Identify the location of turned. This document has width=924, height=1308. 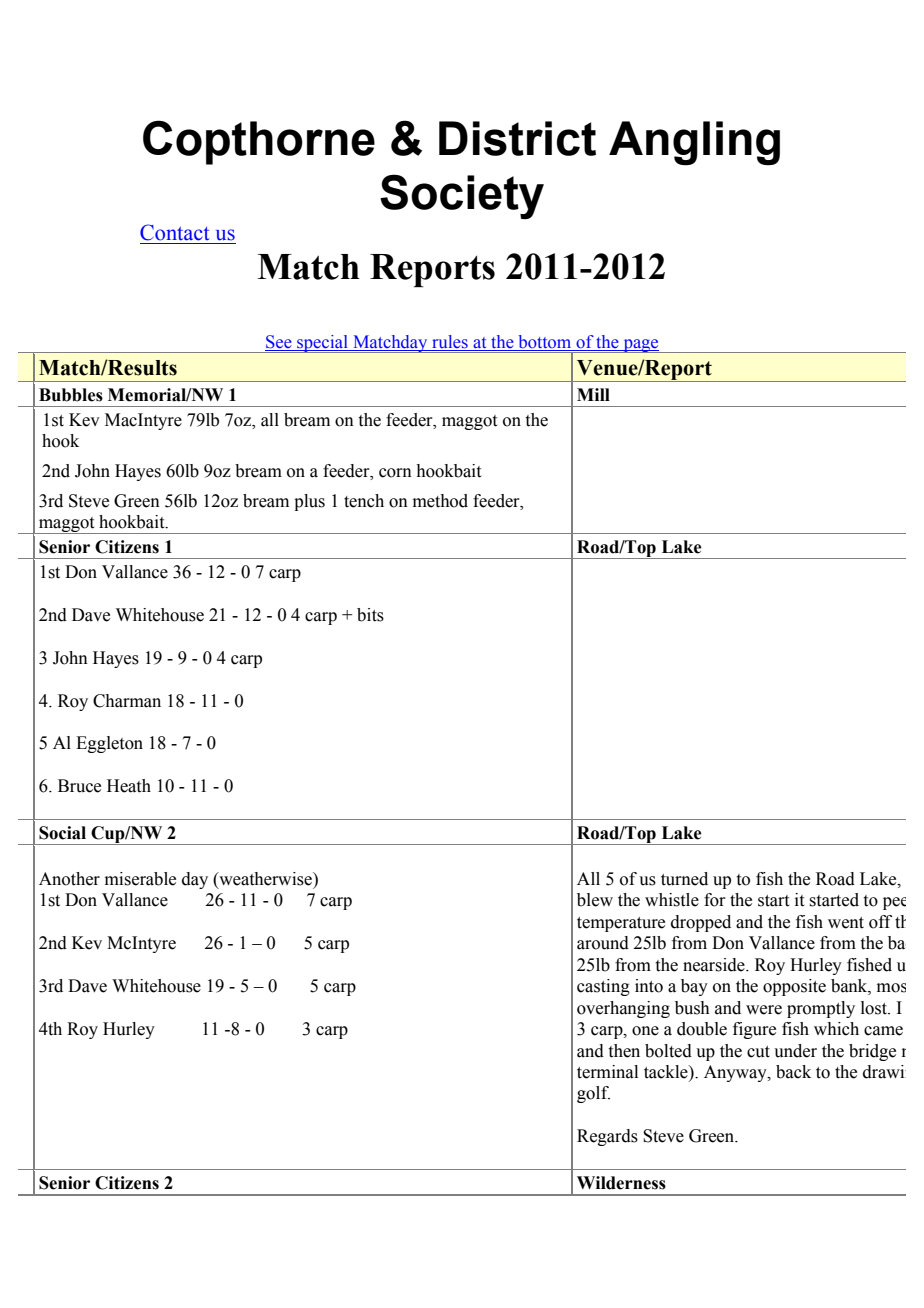
(684, 879).
